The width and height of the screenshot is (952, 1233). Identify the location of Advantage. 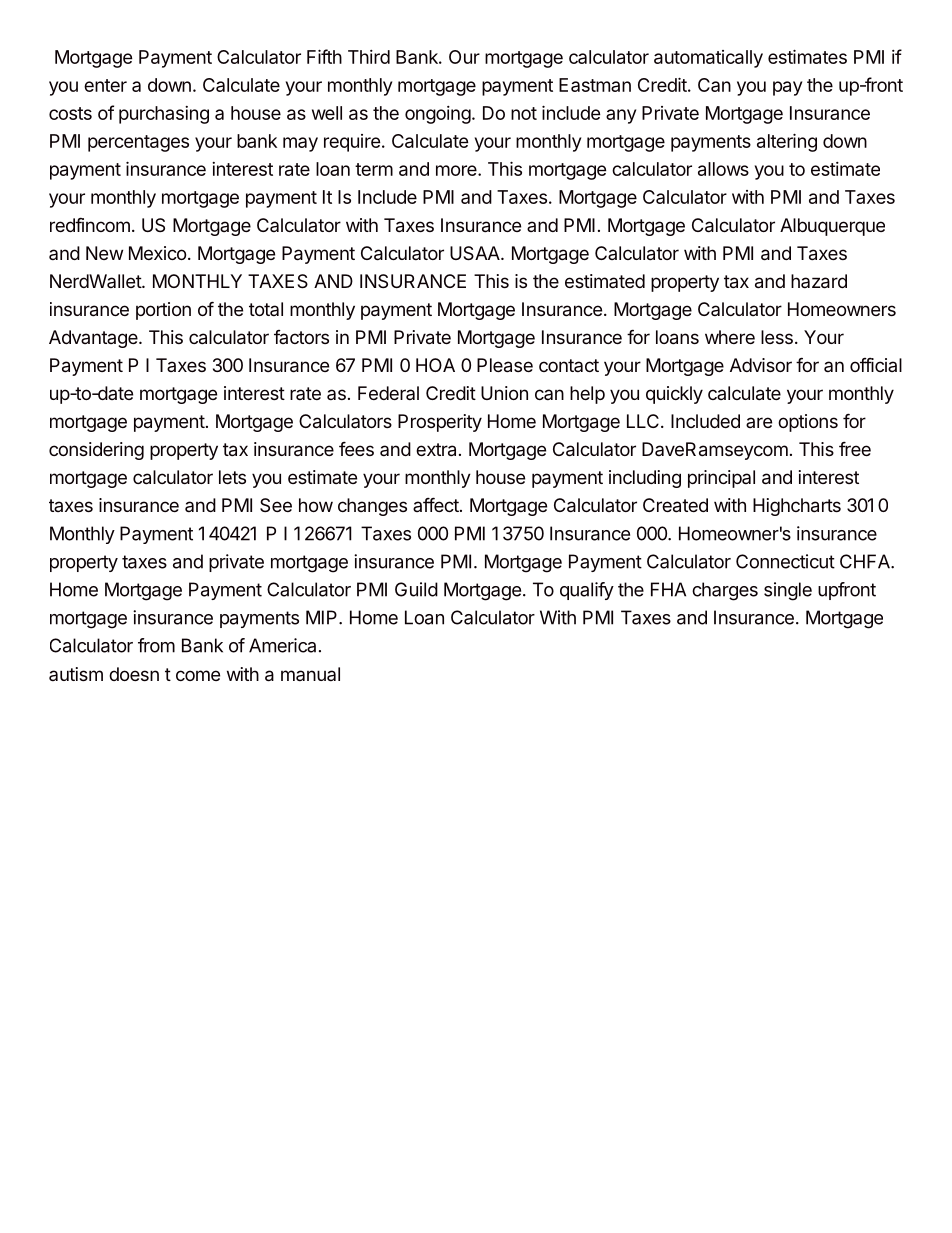
(93, 339).
